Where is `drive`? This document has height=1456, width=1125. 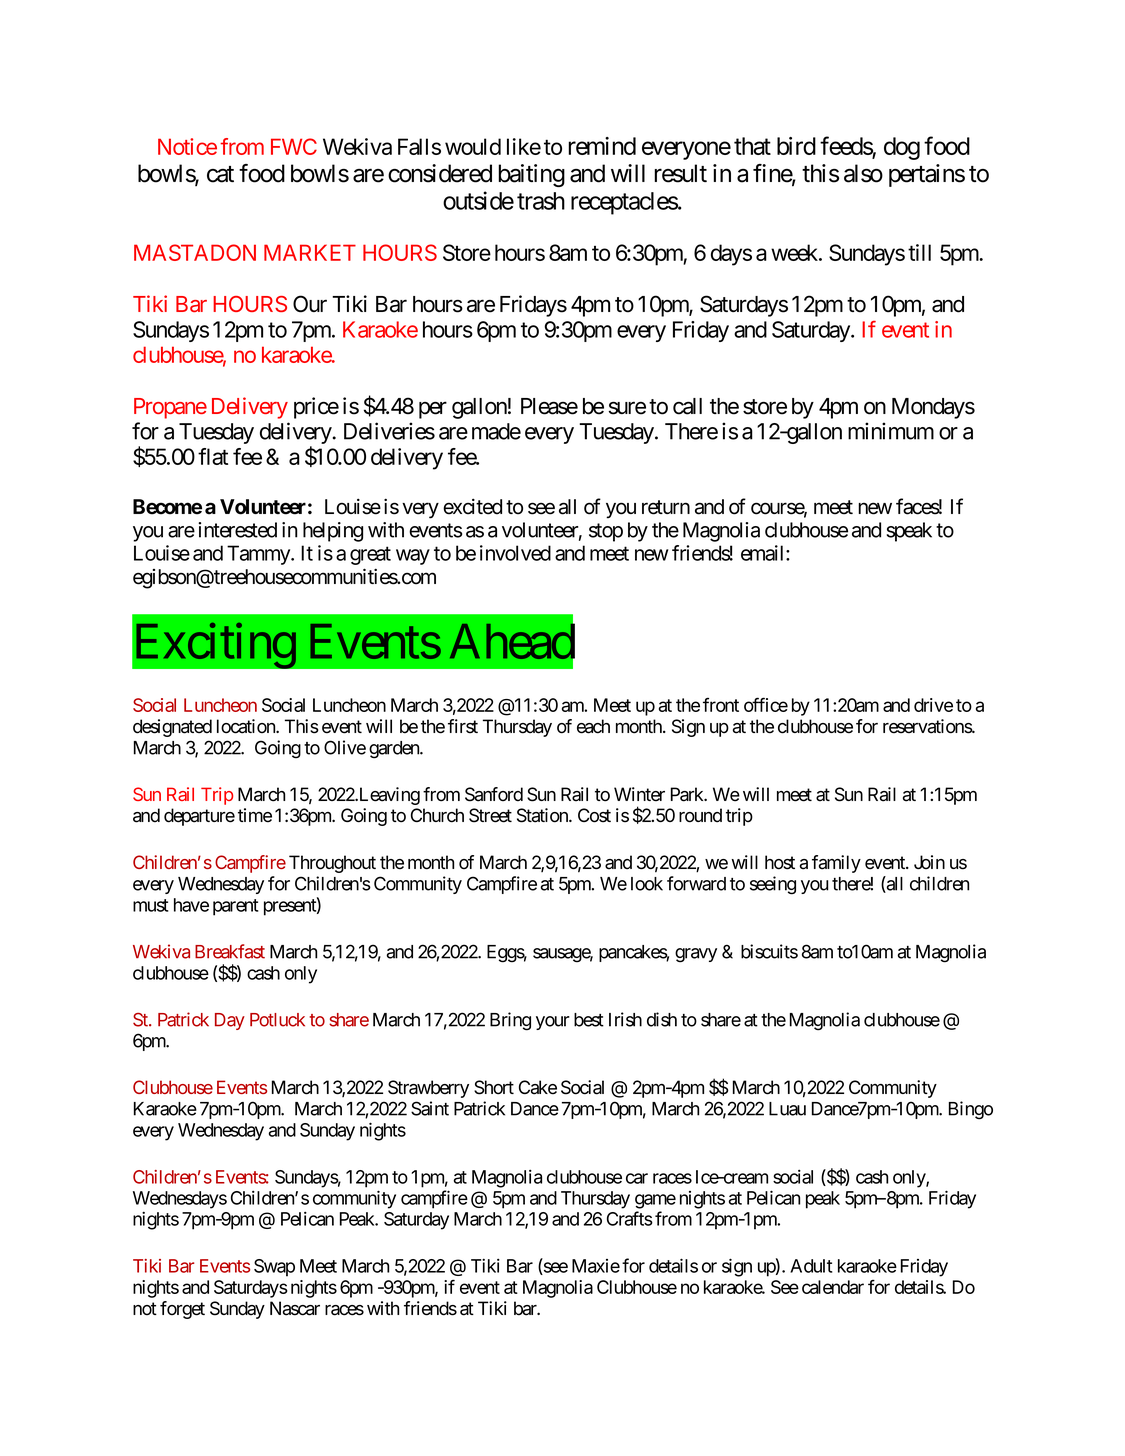
drive is located at coordinates (933, 705).
